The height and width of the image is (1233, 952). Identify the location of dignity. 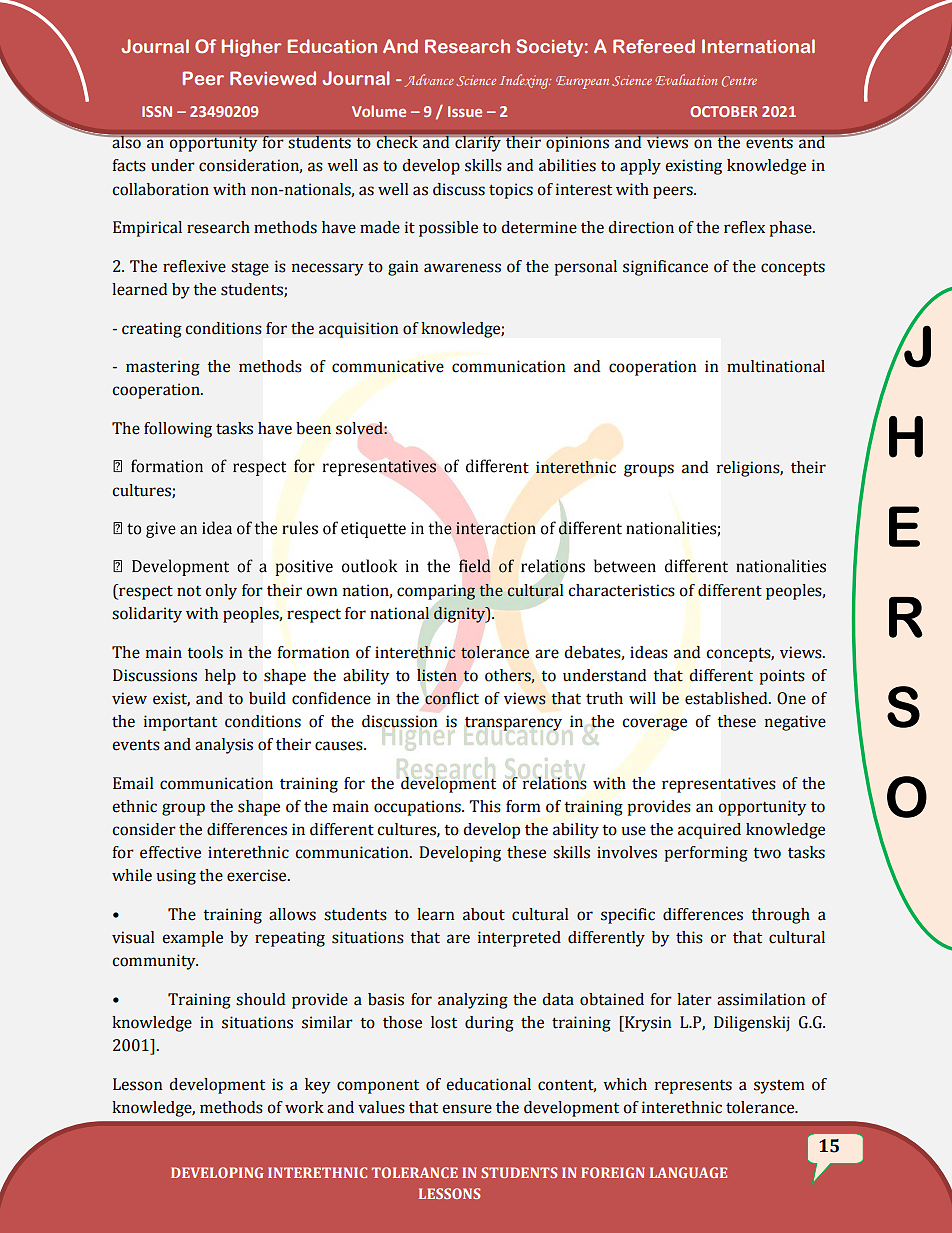
(461, 615).
